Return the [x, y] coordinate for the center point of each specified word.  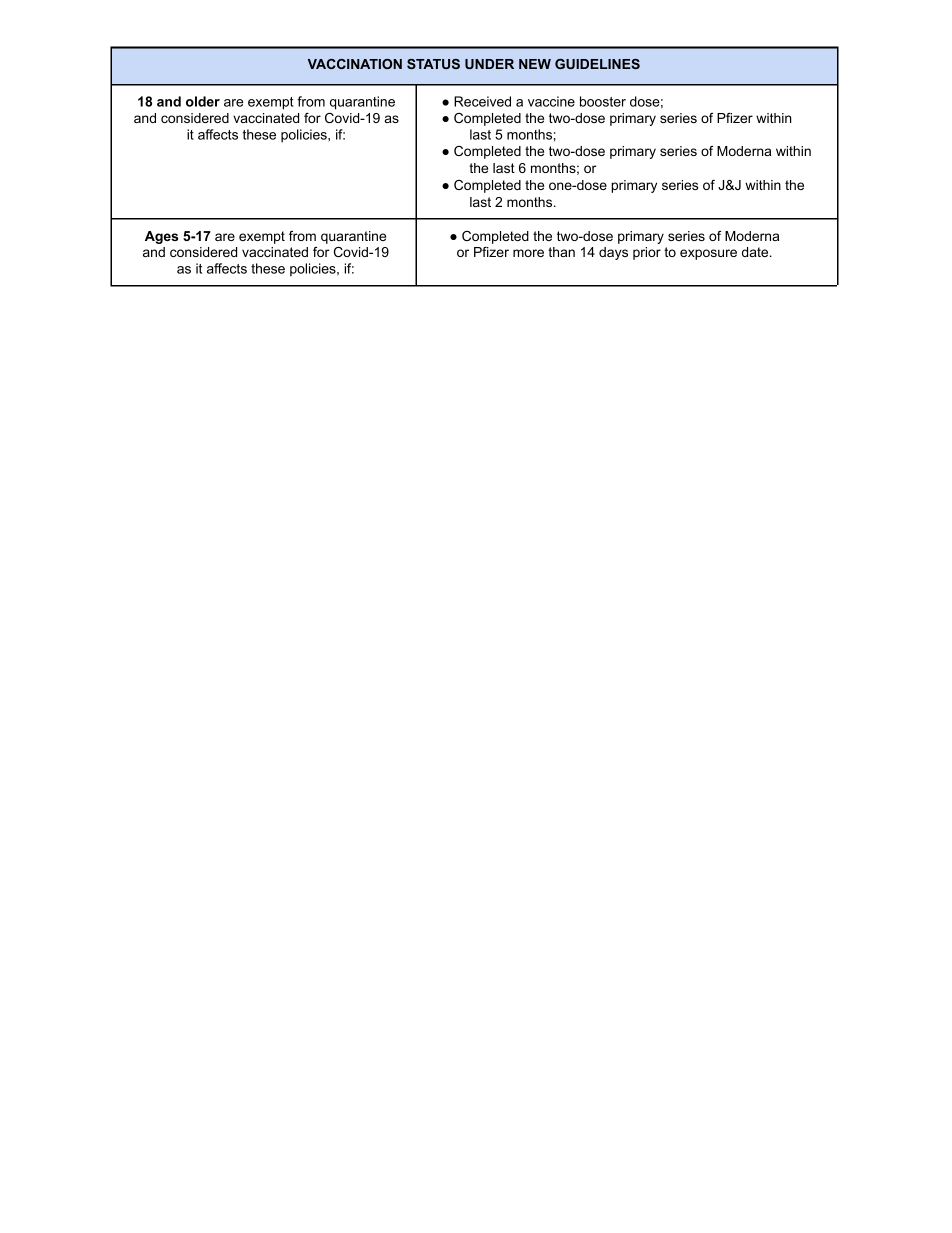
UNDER [489, 64]
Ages [162, 237]
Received [482, 101]
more [528, 253]
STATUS [433, 64]
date [755, 252]
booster [603, 101]
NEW [535, 64]
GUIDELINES [597, 64]
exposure [708, 254]
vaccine [551, 101]
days [613, 253]
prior [647, 253]
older [203, 101]
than [561, 252]
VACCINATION [355, 64]
